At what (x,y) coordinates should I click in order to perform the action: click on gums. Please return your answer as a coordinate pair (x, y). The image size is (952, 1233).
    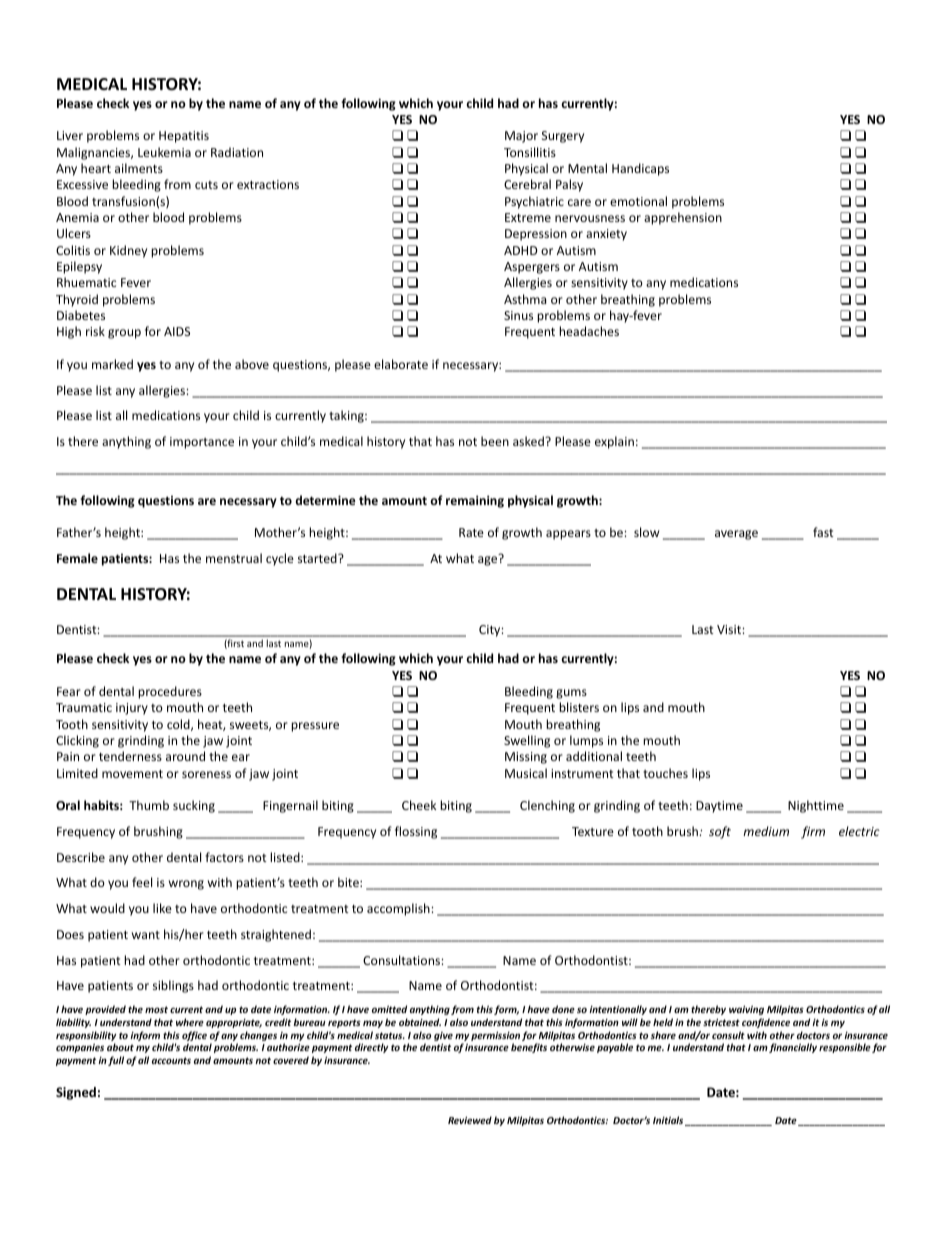
    Looking at the image, I should click on (571, 694).
